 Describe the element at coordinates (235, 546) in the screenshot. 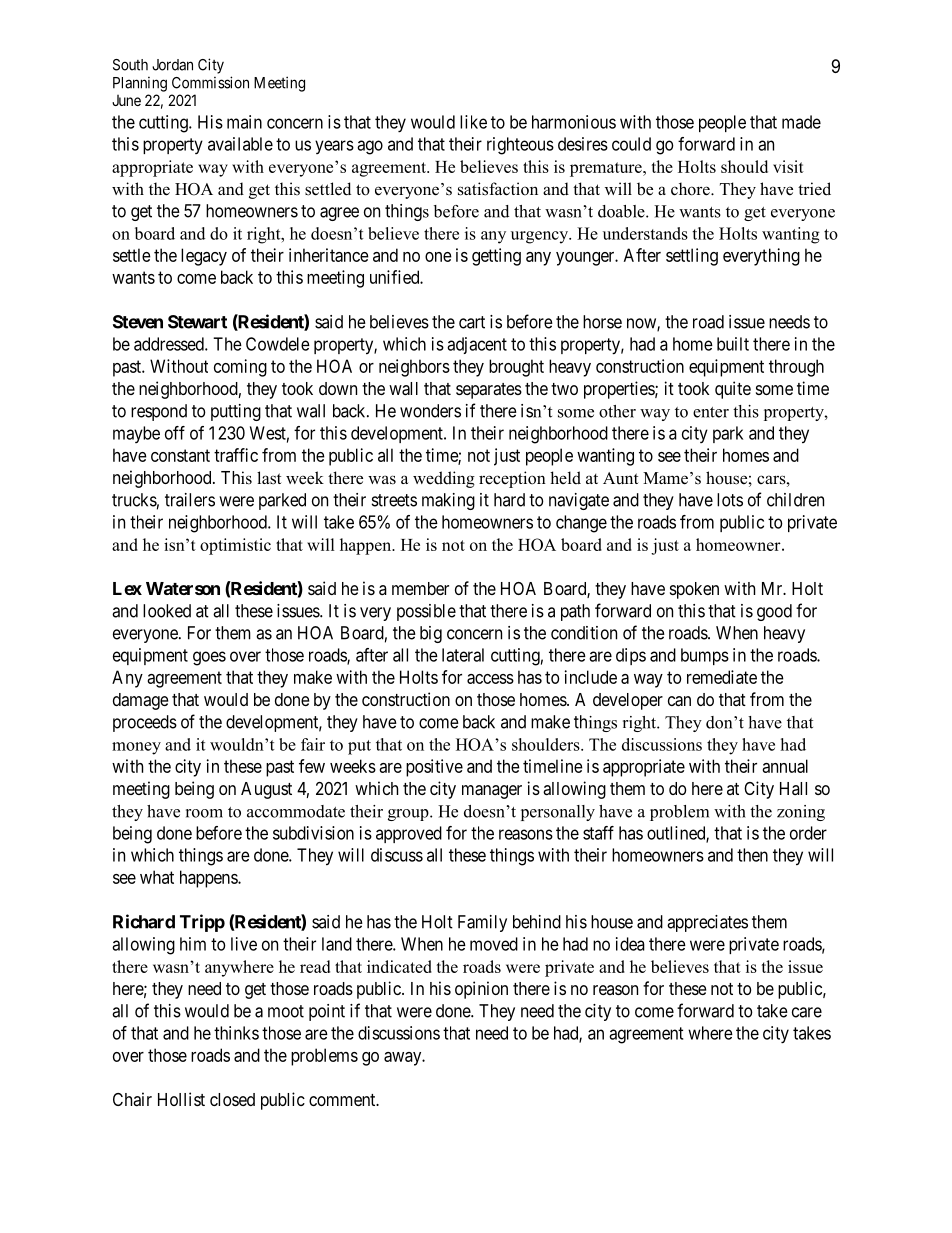

I see `optimistic` at that location.
